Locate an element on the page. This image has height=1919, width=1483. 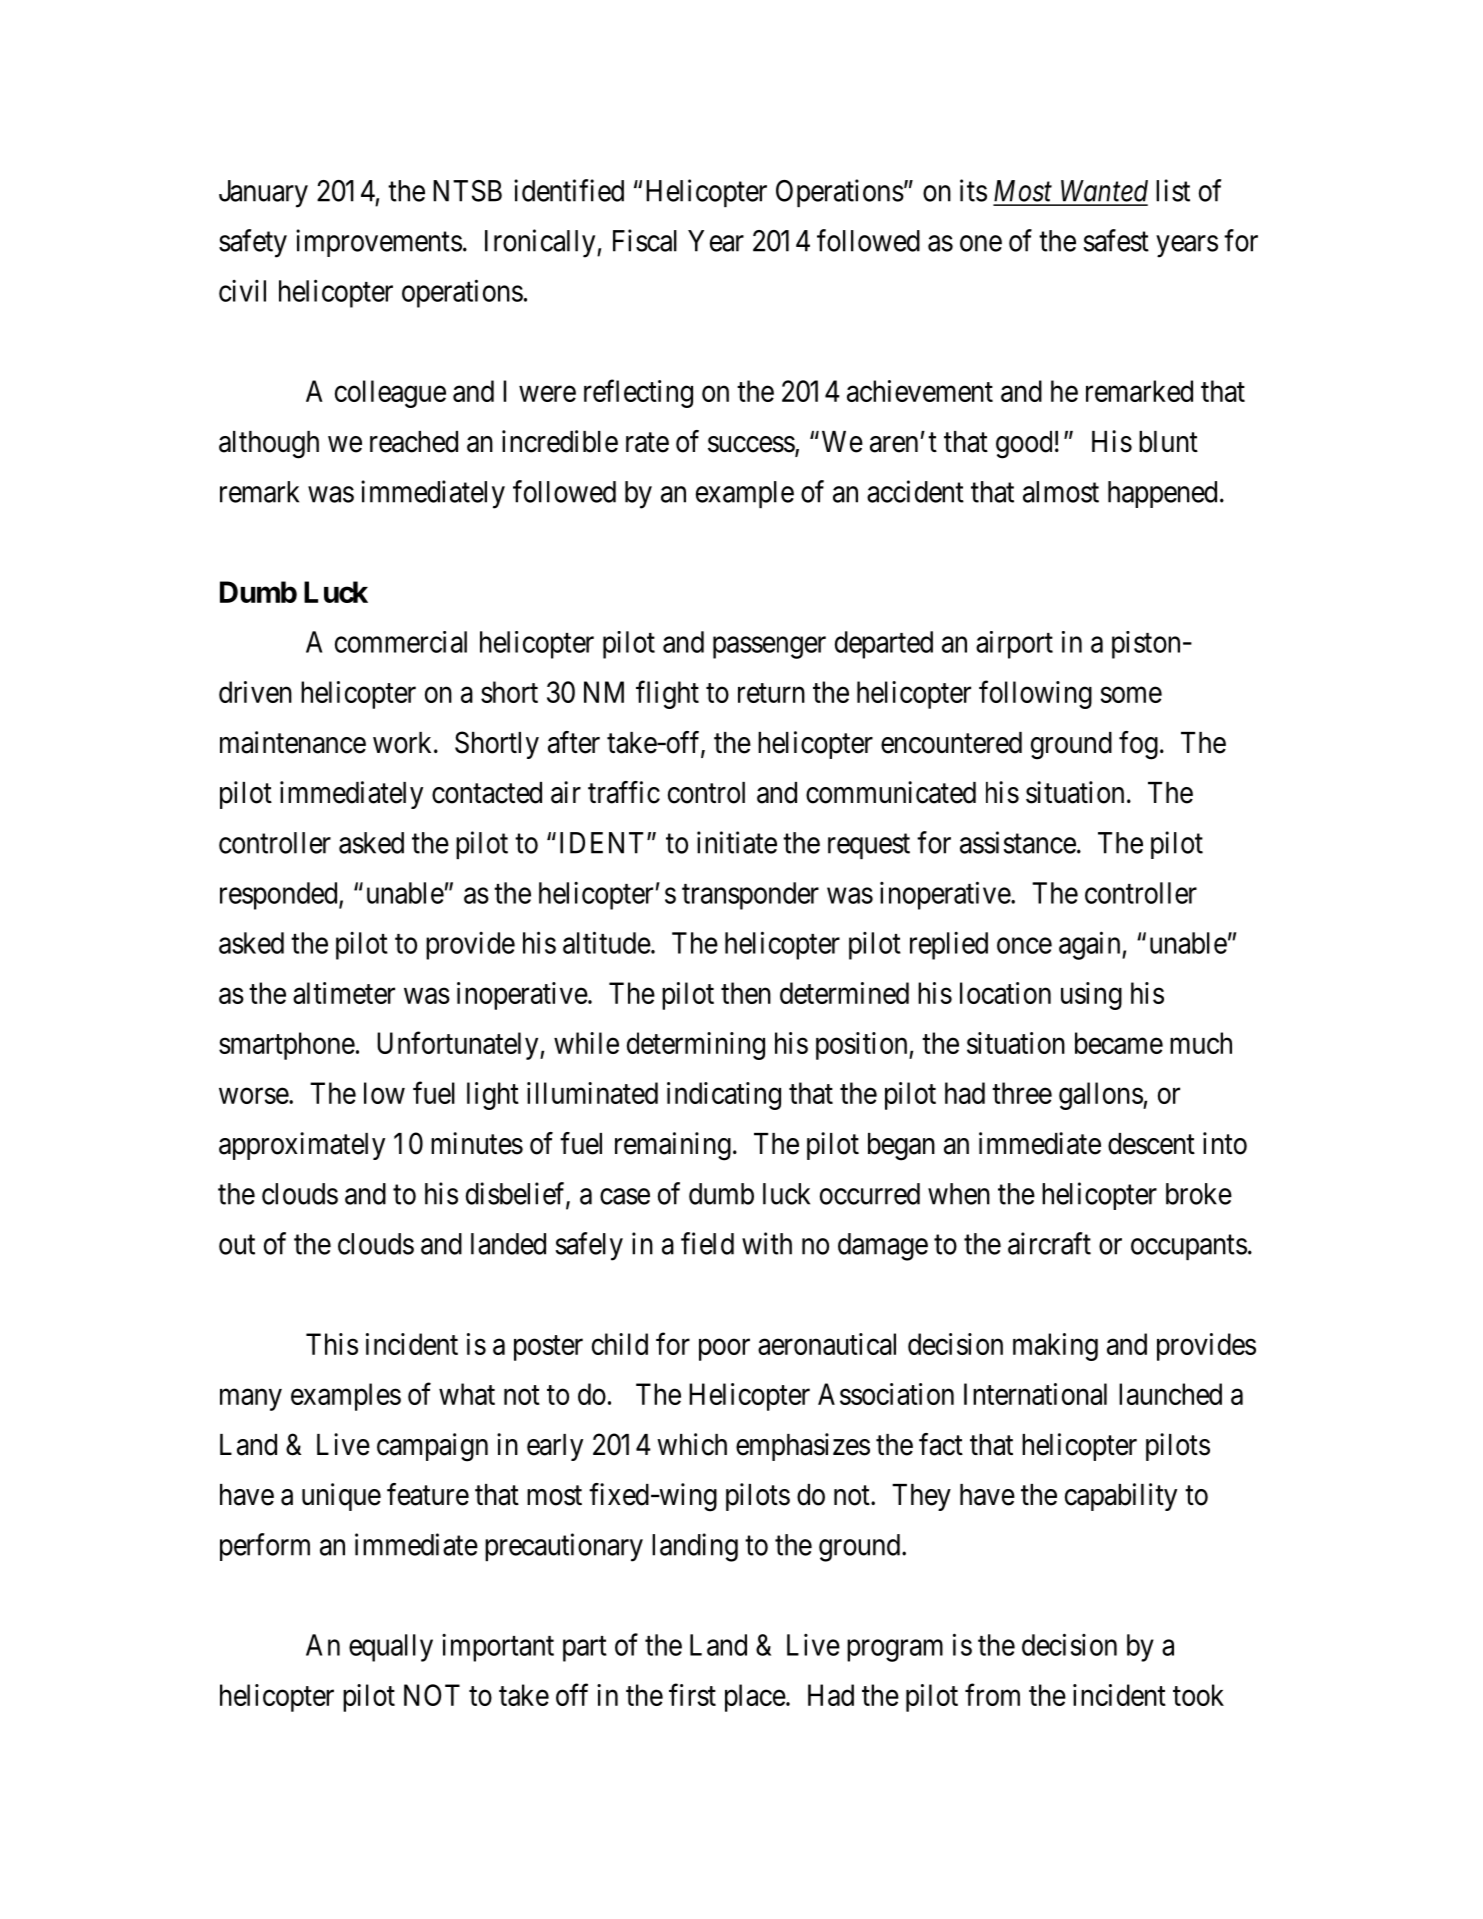
making is located at coordinates (1055, 1347).
